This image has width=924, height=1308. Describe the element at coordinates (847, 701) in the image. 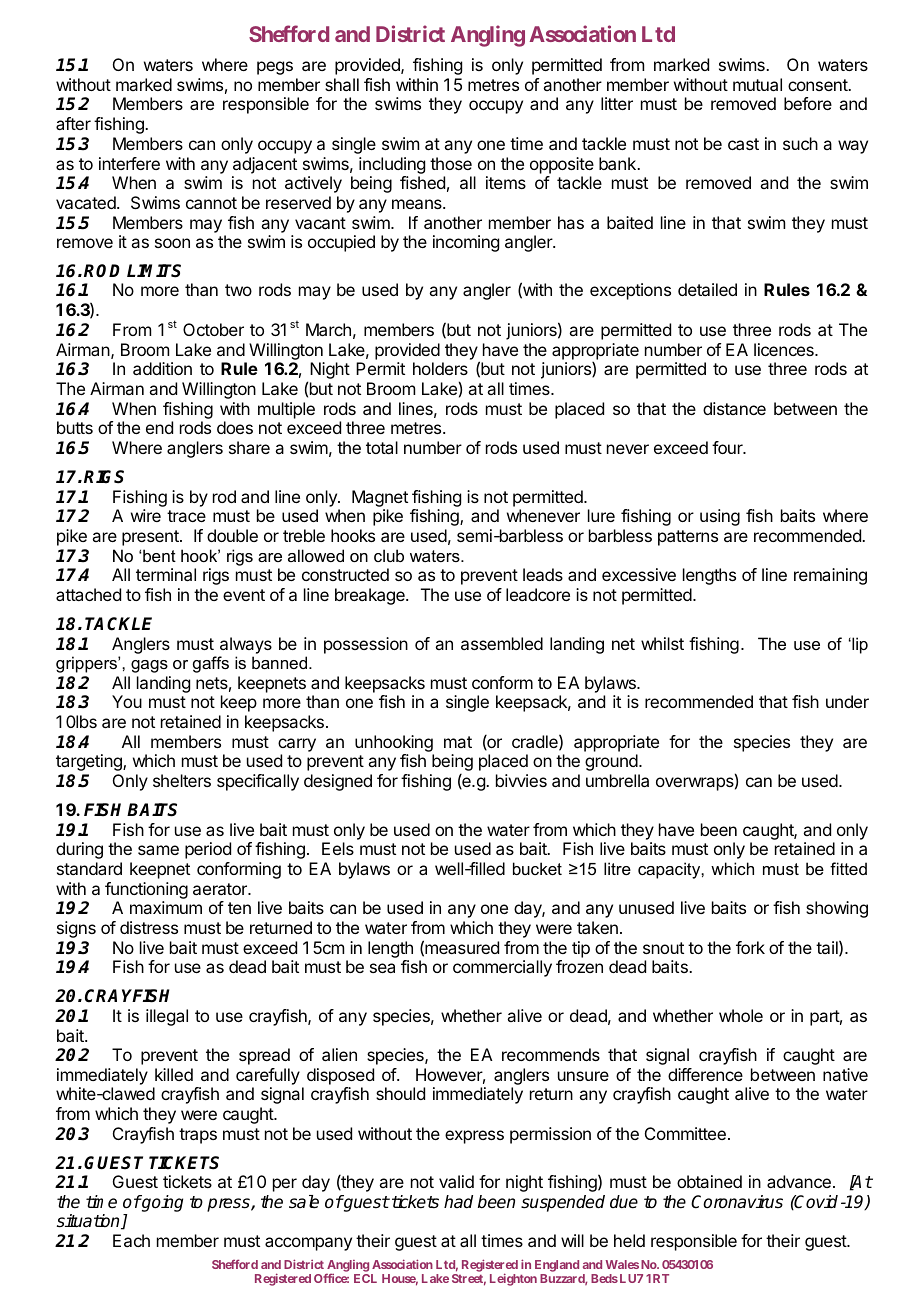

I see `under` at that location.
